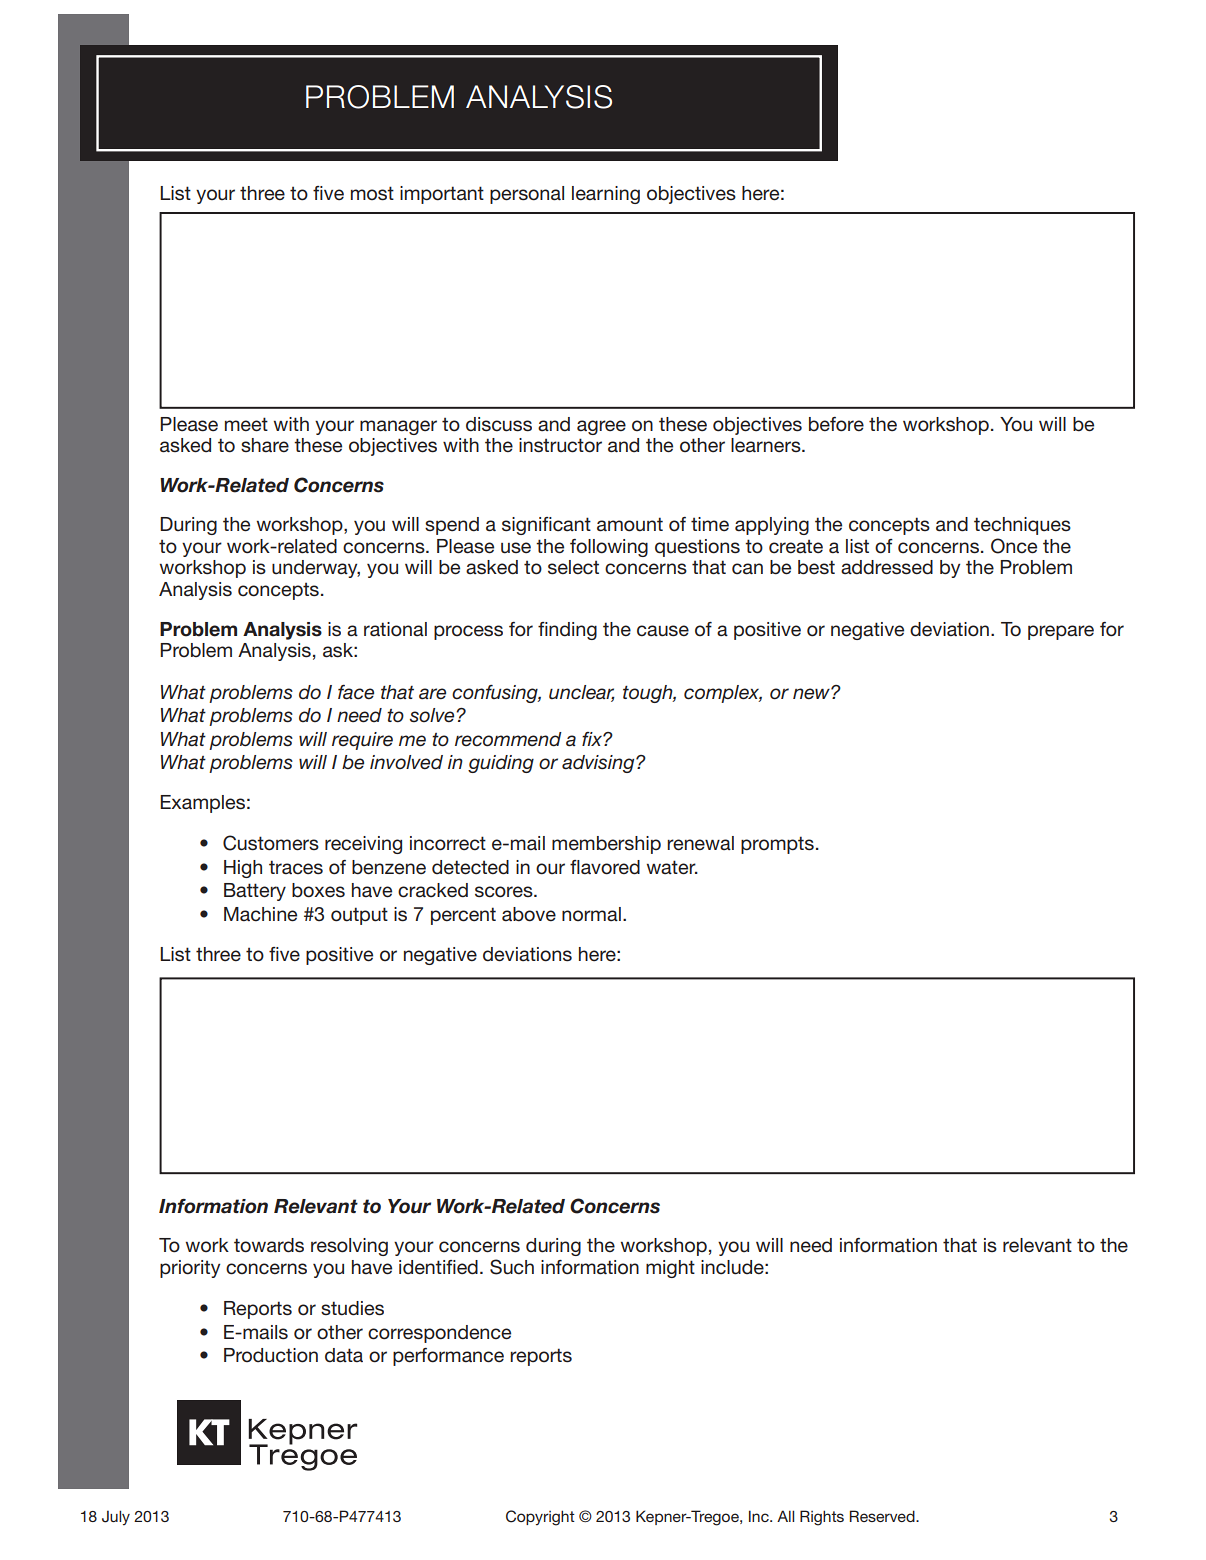 This page has width=1206, height=1560. I want to click on Copyright, so click(540, 1518).
